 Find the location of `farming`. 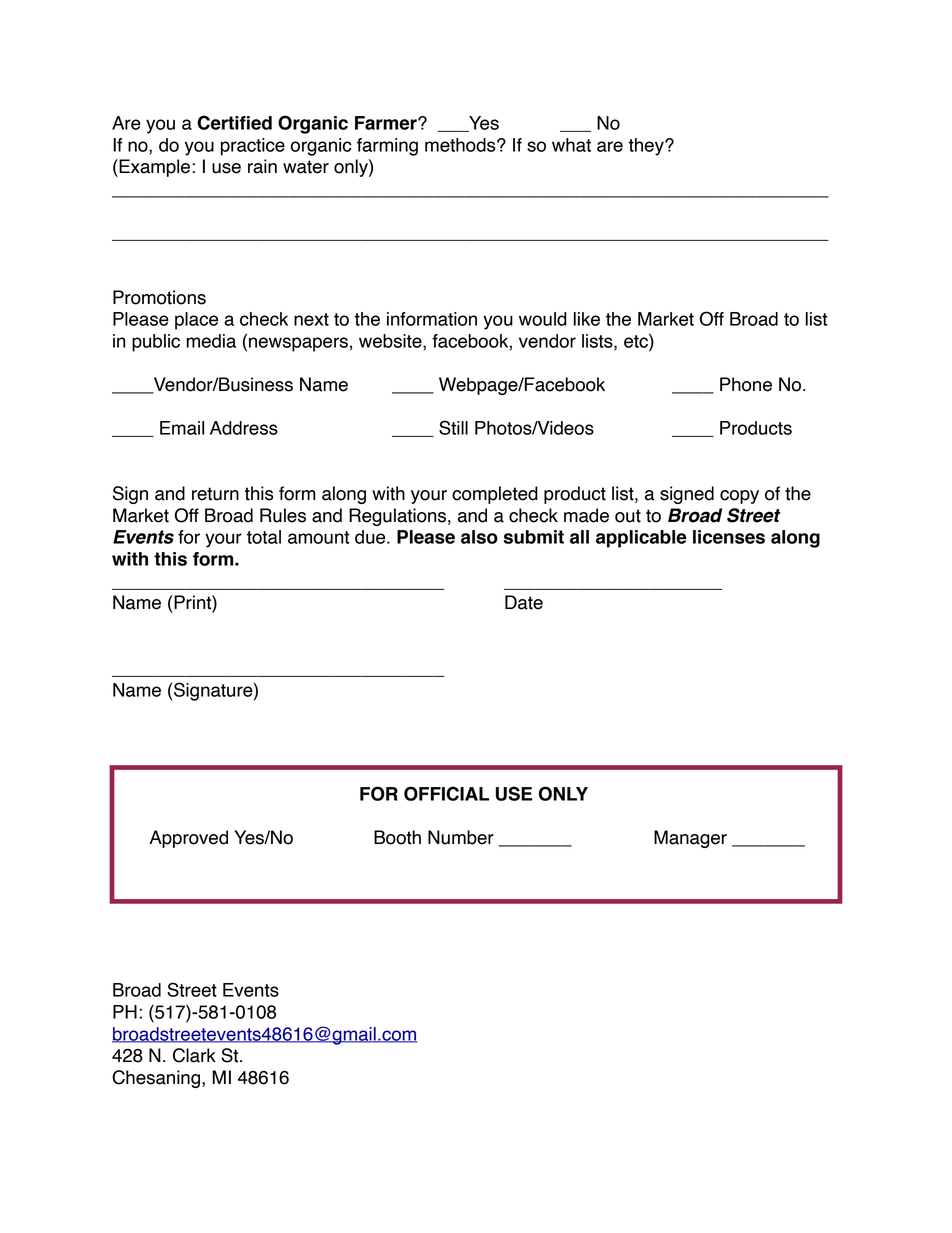

farming is located at coordinates (387, 147).
